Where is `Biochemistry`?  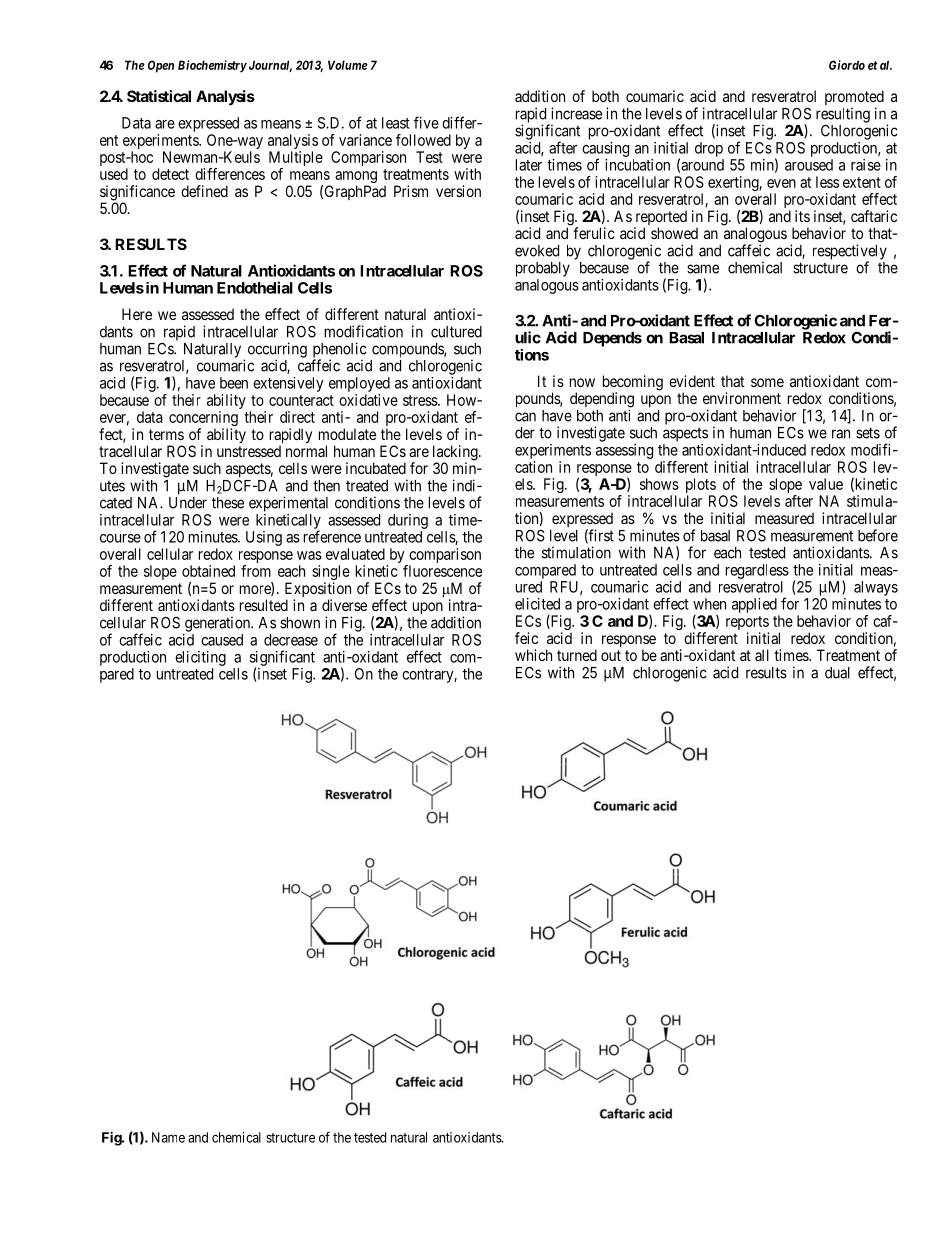
Biochemistry is located at coordinates (212, 66).
